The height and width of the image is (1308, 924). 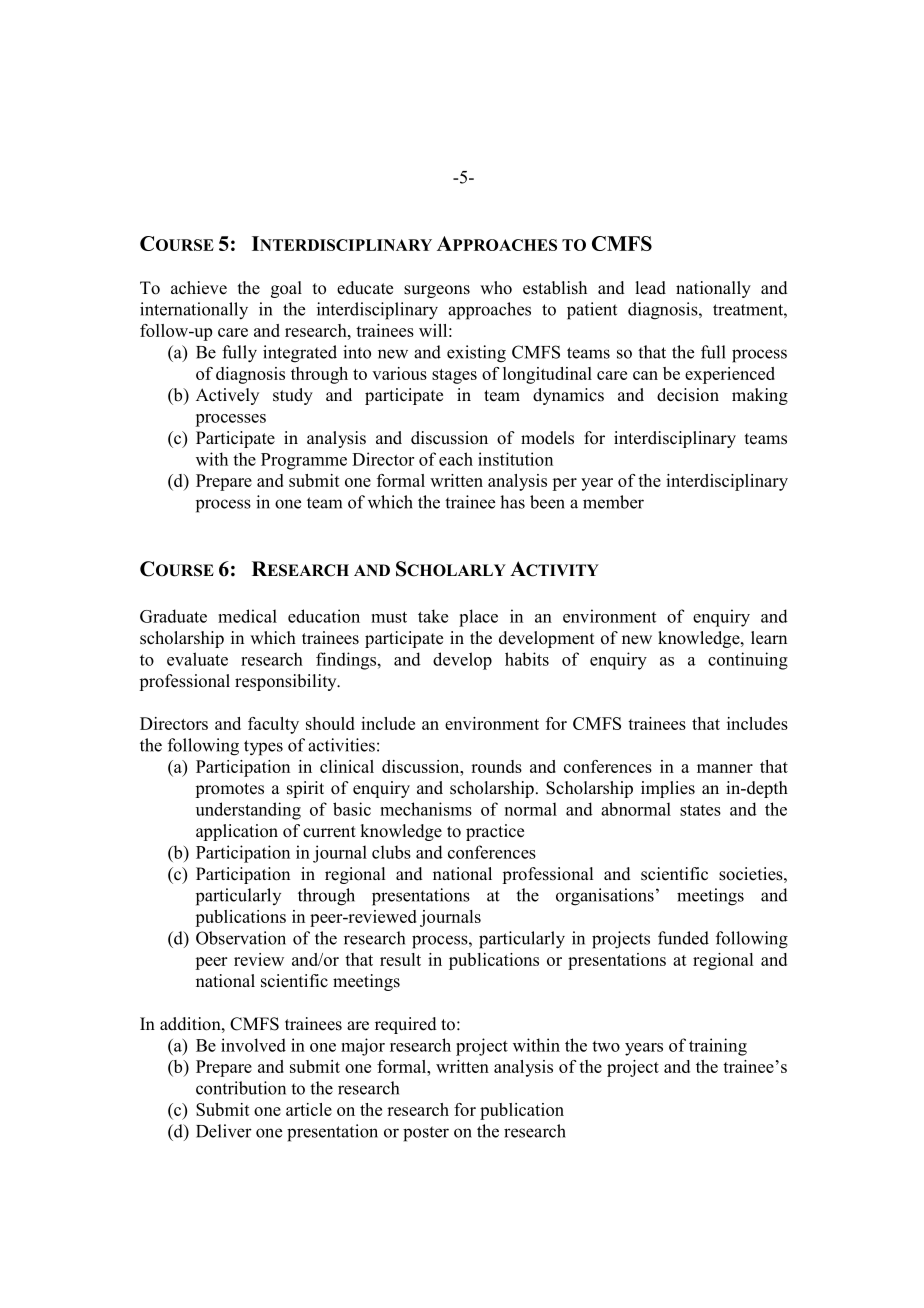 I want to click on manner, so click(x=725, y=768).
